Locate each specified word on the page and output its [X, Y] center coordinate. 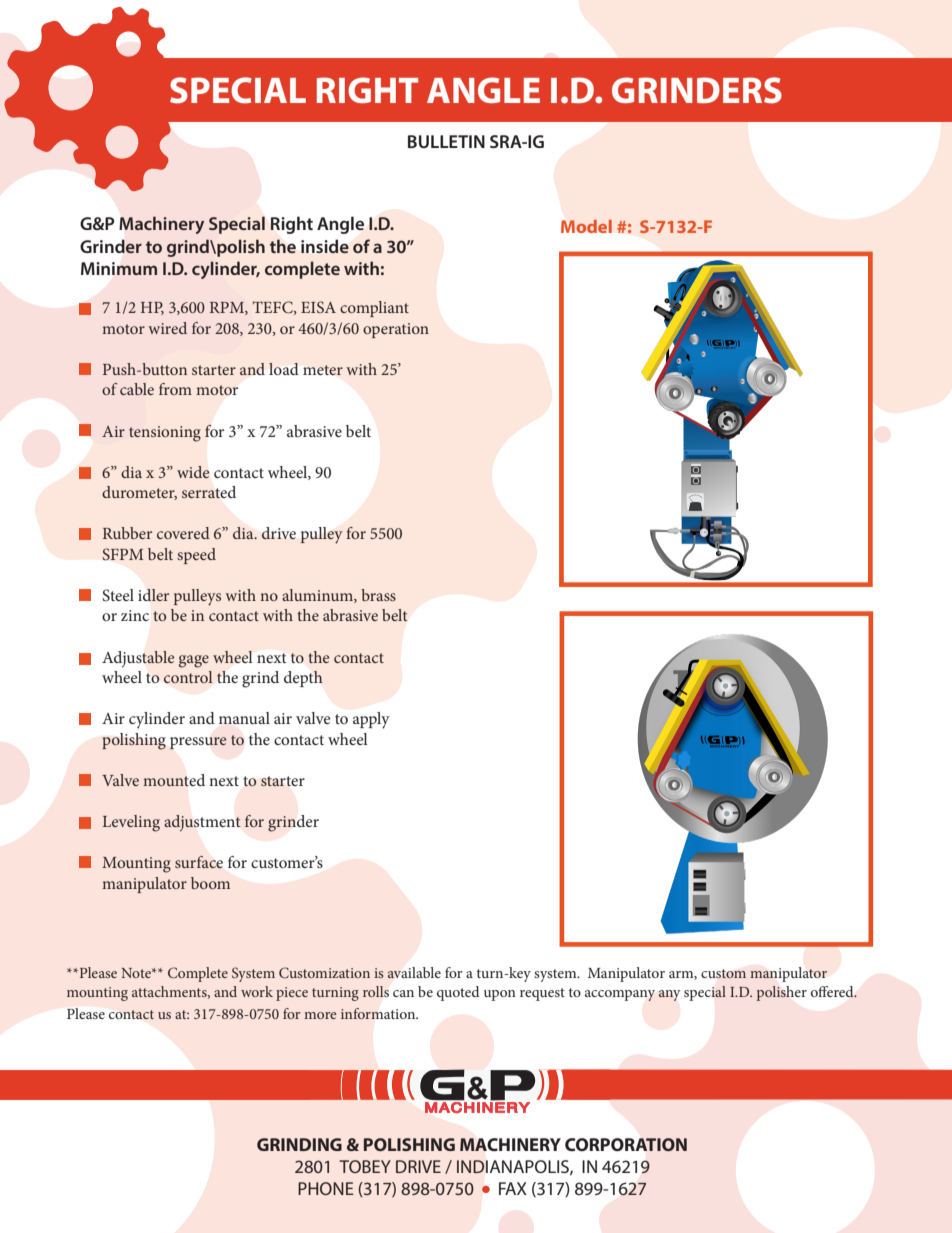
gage [194, 661]
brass [378, 595]
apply [371, 720]
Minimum [119, 268]
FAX [513, 1188]
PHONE [326, 1188]
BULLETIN [446, 141]
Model [586, 226]
